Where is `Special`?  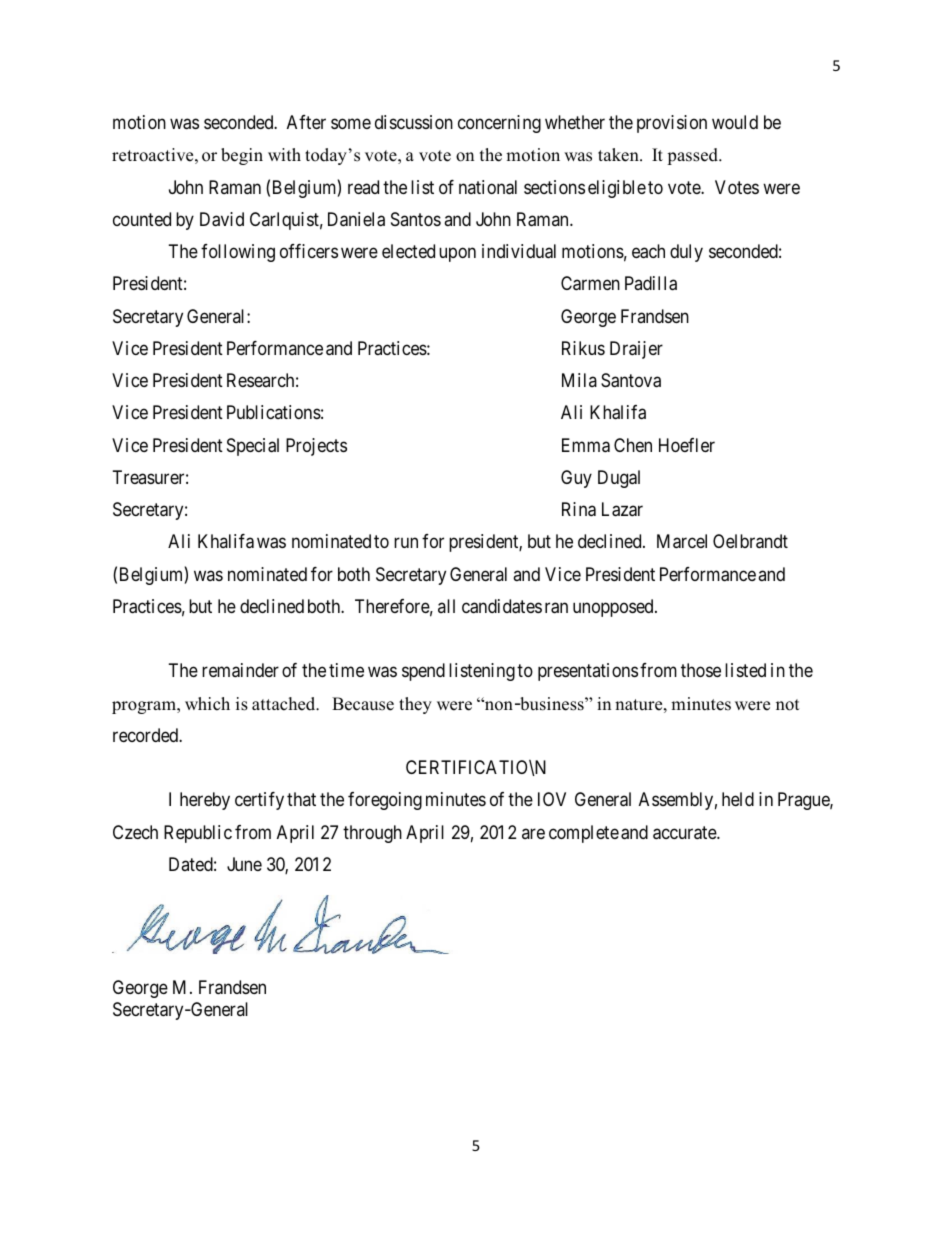
Special is located at coordinates (253, 447).
